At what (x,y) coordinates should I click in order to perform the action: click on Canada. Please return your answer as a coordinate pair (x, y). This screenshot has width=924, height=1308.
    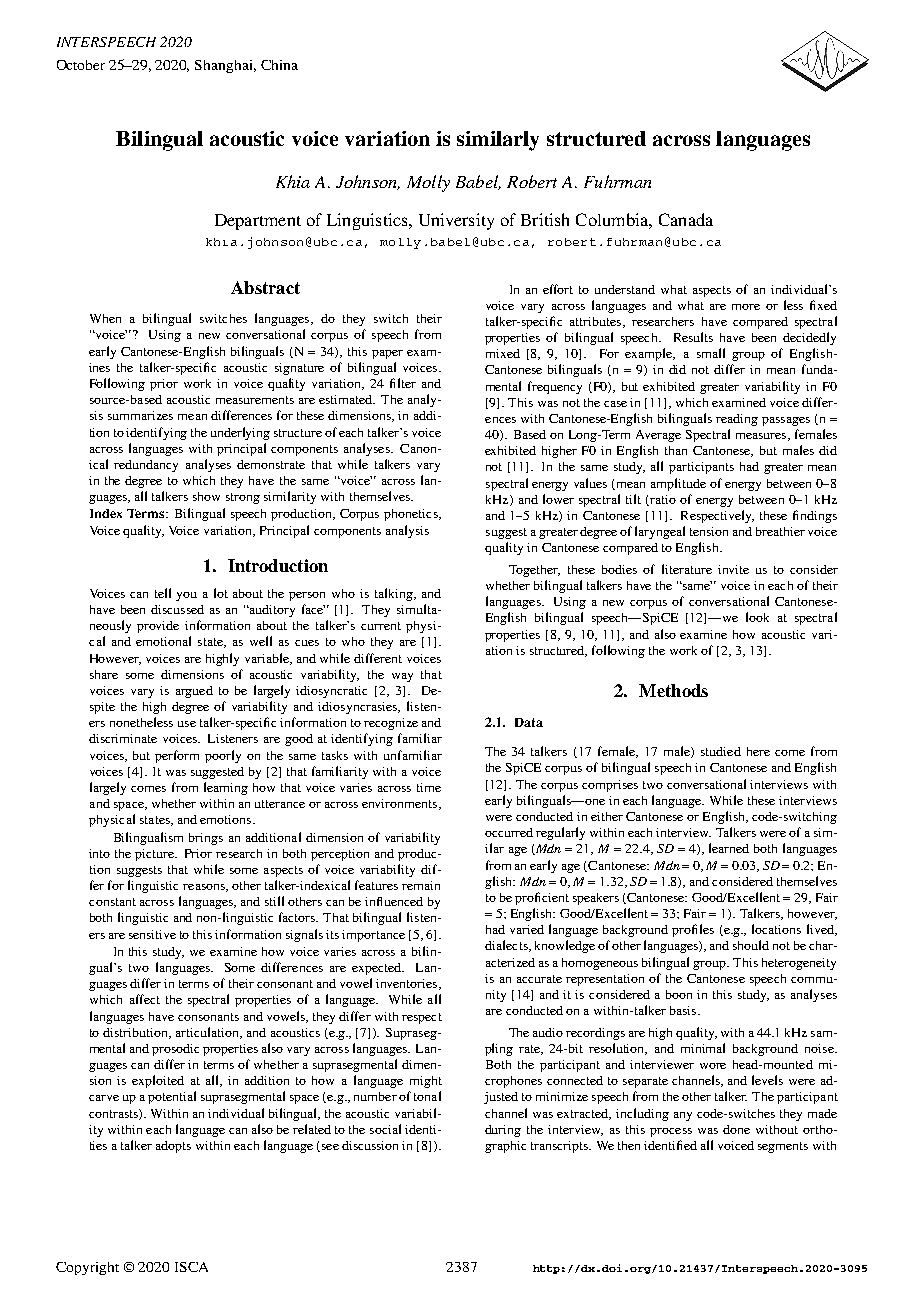
    Looking at the image, I should click on (686, 219).
